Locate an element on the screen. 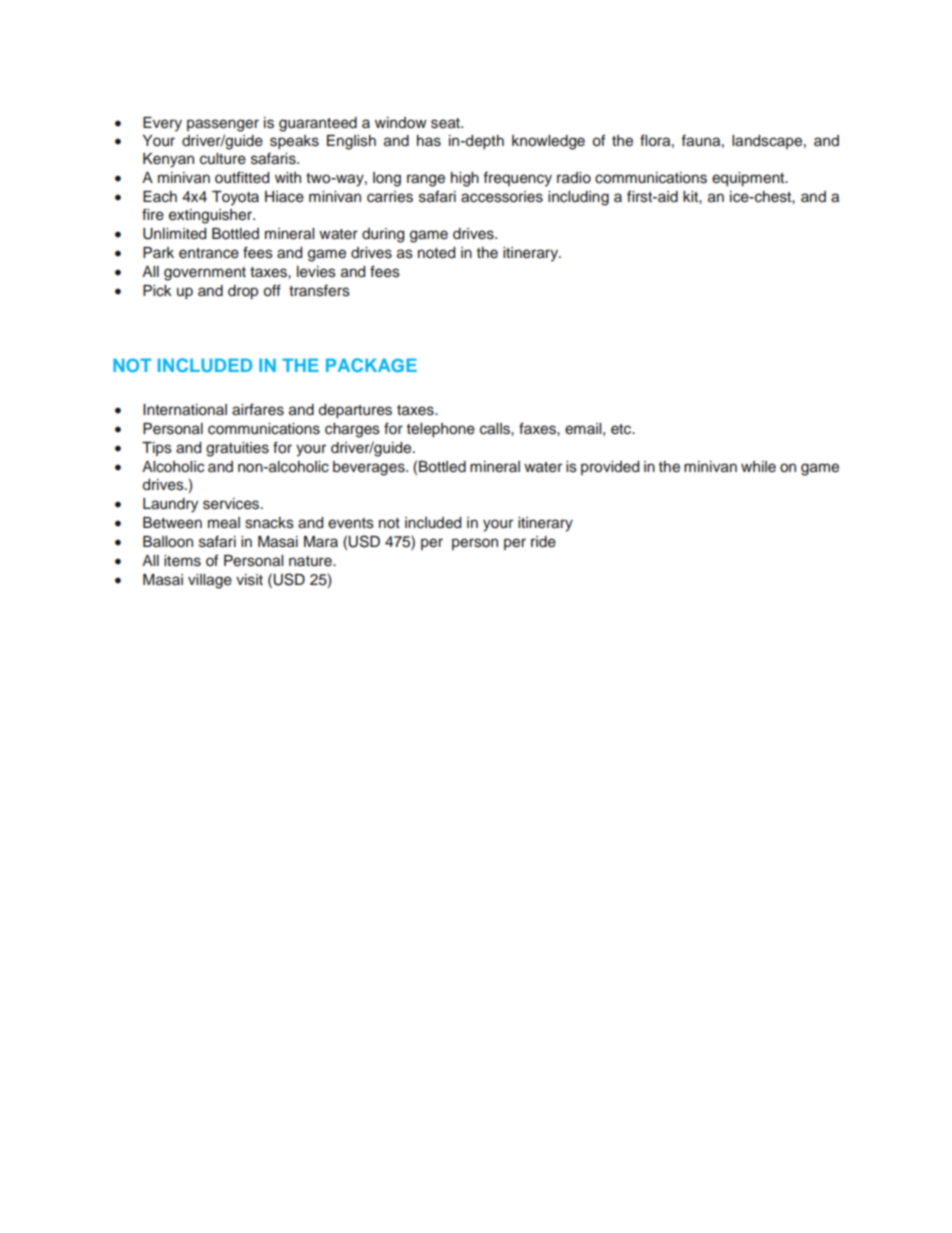 The image size is (952, 1233). while is located at coordinates (758, 466).
